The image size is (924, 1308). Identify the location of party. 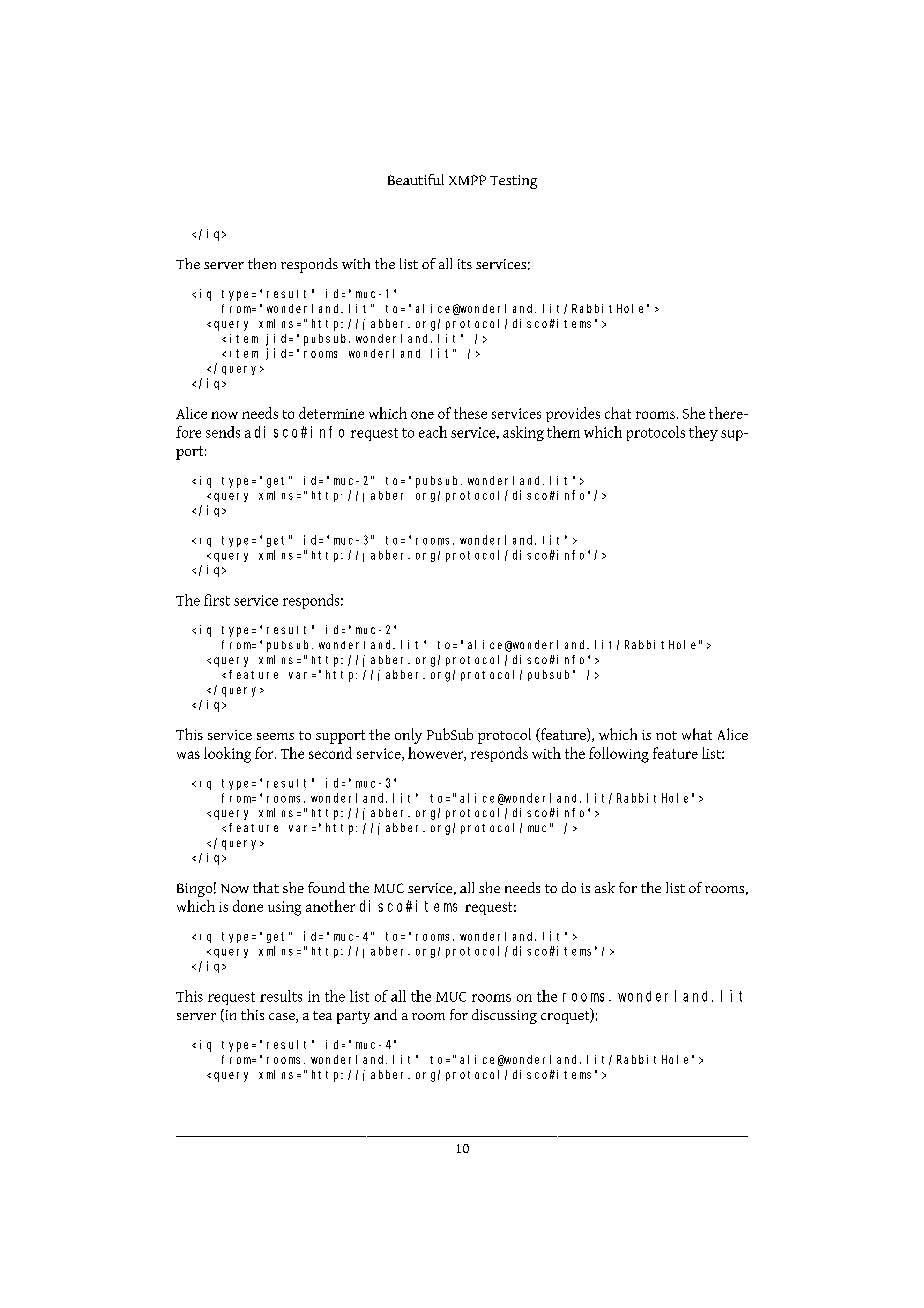
(353, 1017).
